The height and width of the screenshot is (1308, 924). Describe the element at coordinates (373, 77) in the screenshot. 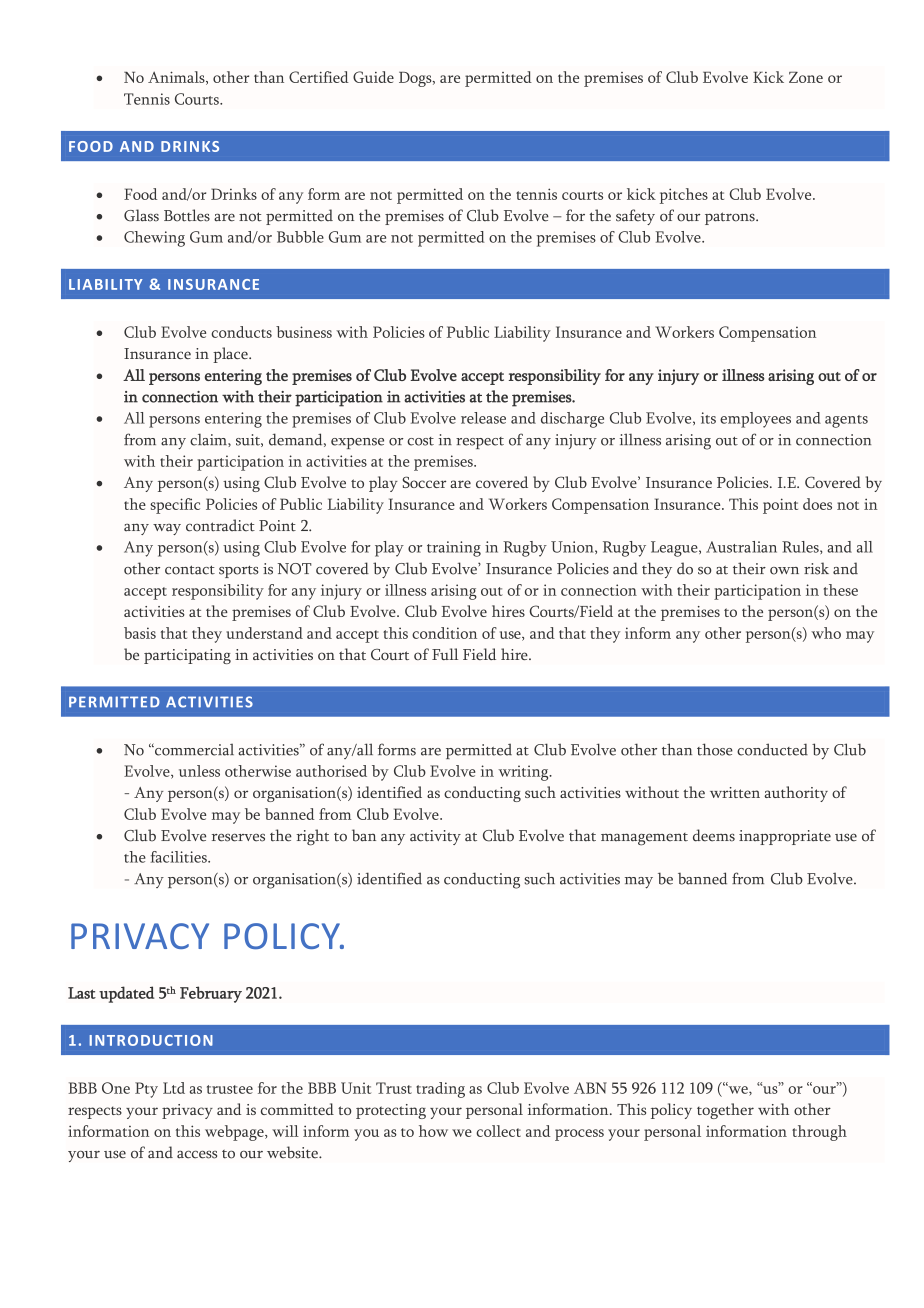

I see `Guide` at that location.
